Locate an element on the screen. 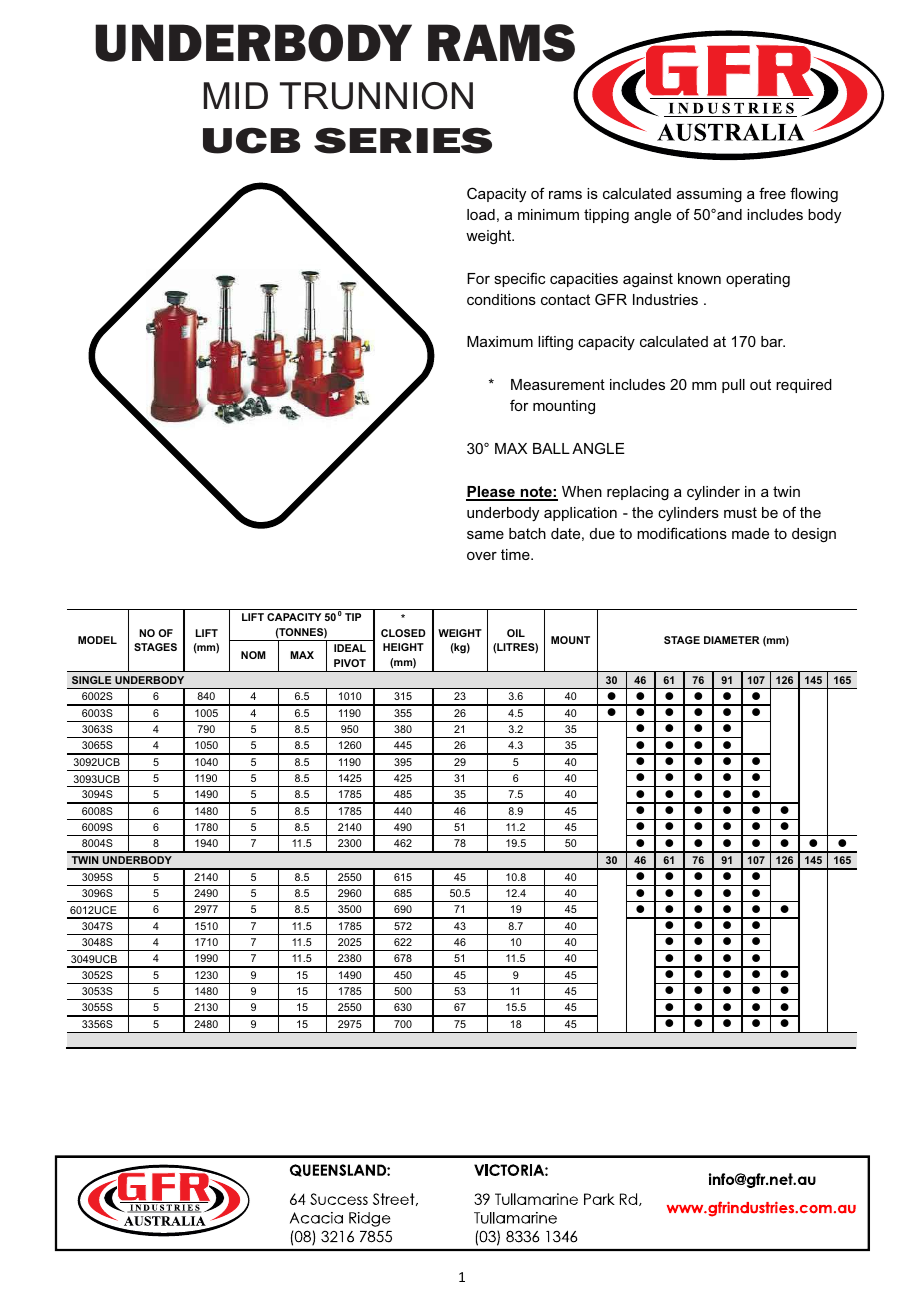 The height and width of the screenshot is (1307, 924). free is located at coordinates (772, 193).
